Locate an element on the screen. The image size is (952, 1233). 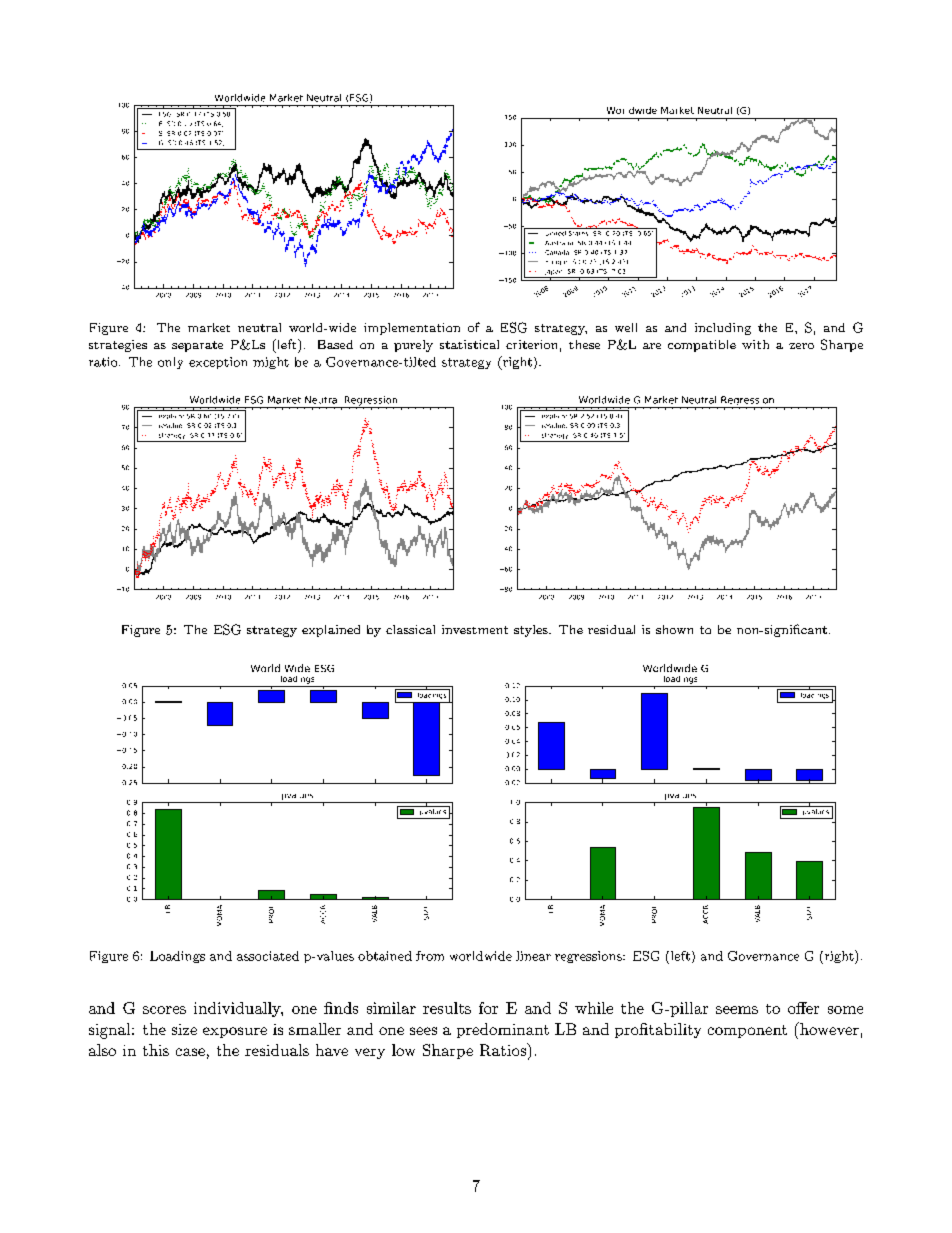
separate is located at coordinates (197, 346).
